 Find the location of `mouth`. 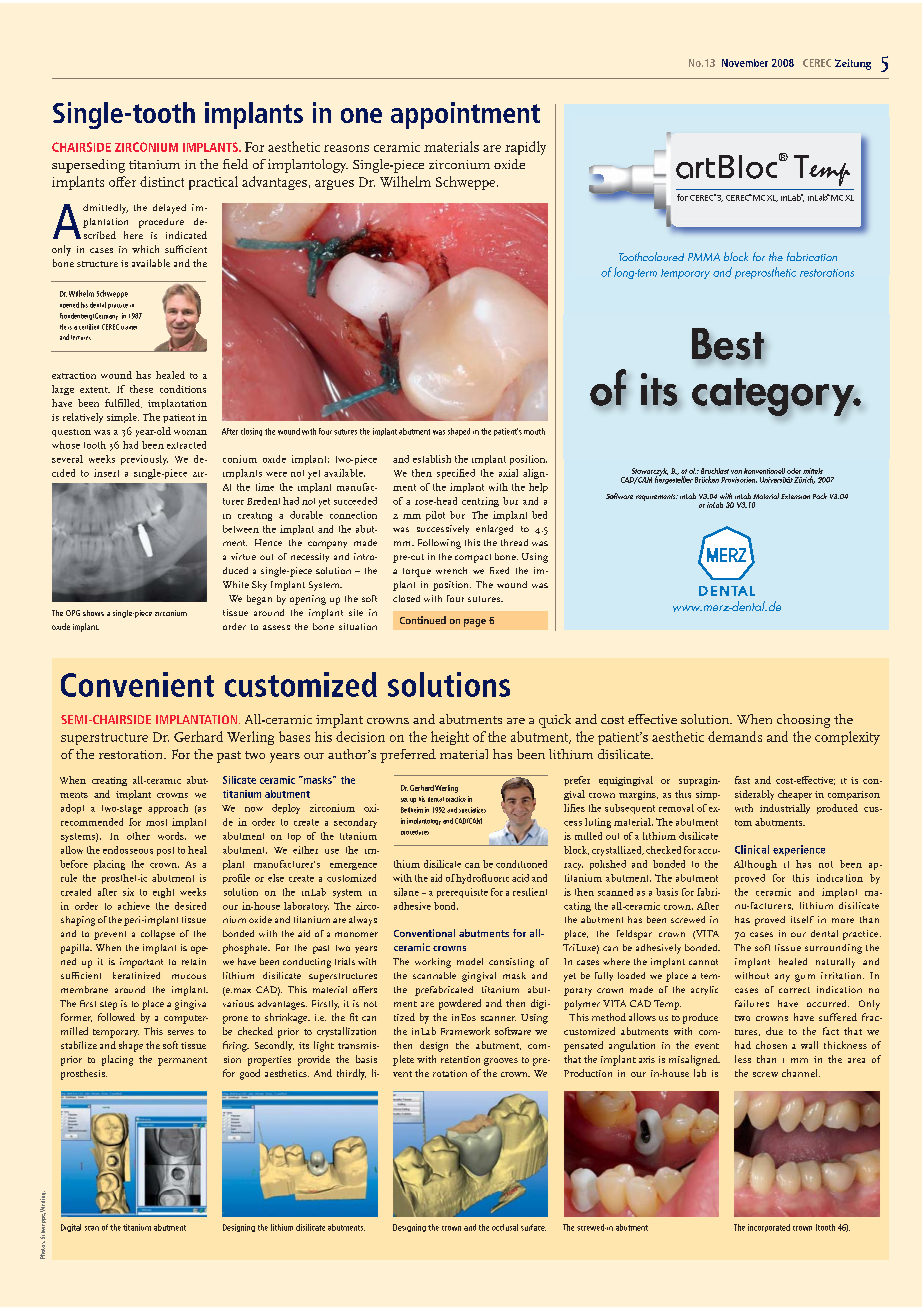

mouth is located at coordinates (534, 431).
